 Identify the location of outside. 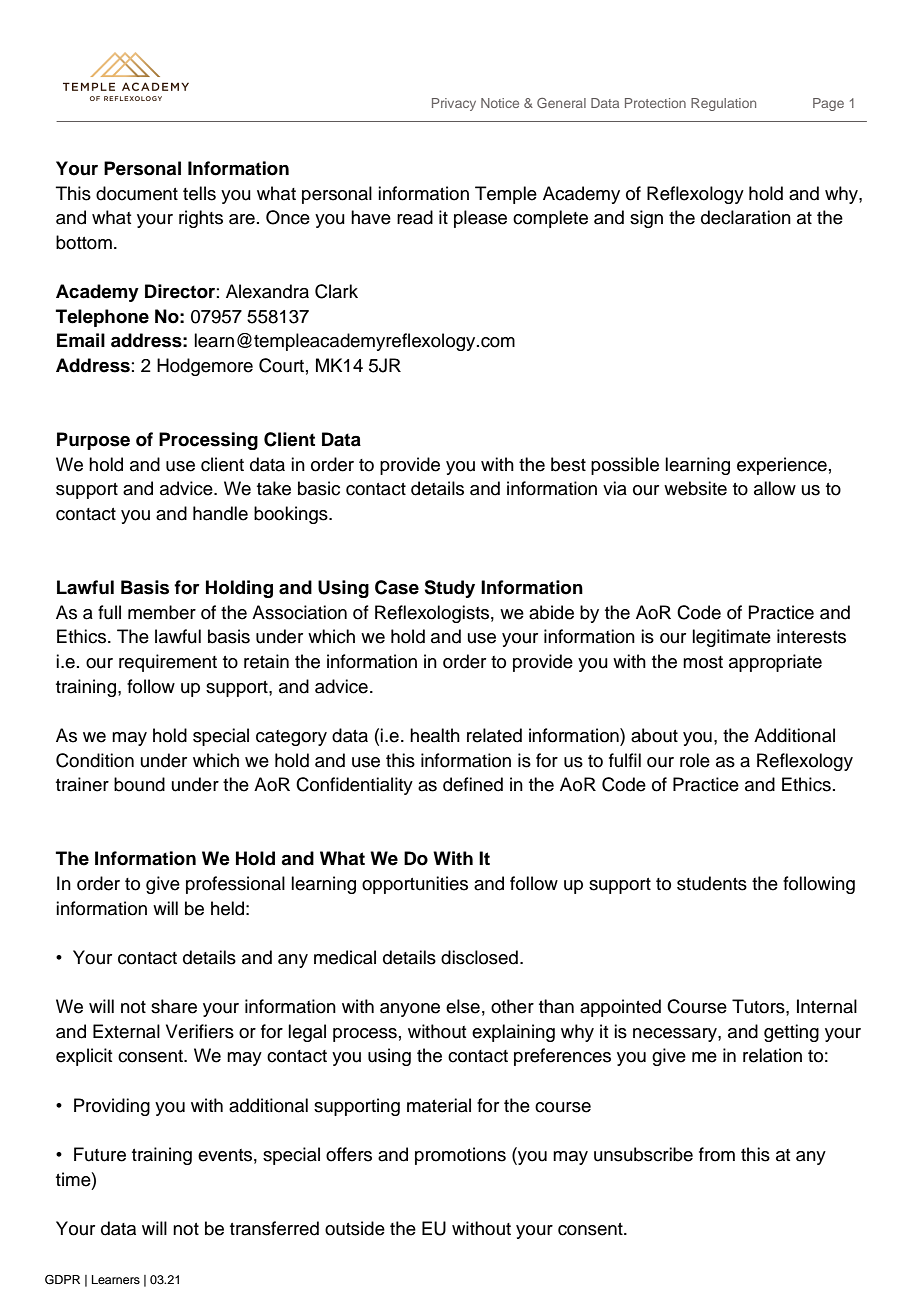
(355, 1228).
